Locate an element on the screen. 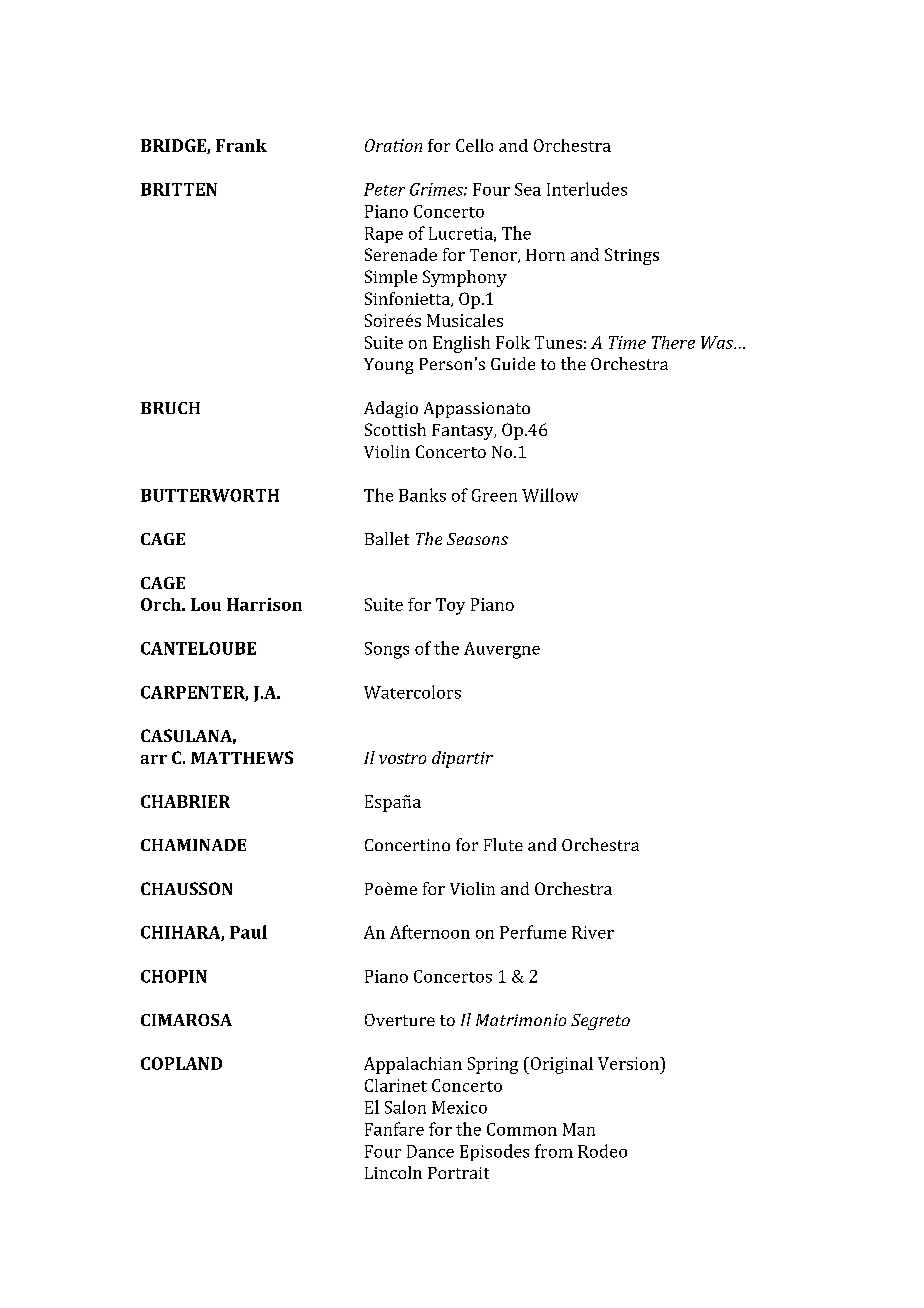 The width and height of the screenshot is (924, 1308). BUTTERWORTH is located at coordinates (210, 495).
